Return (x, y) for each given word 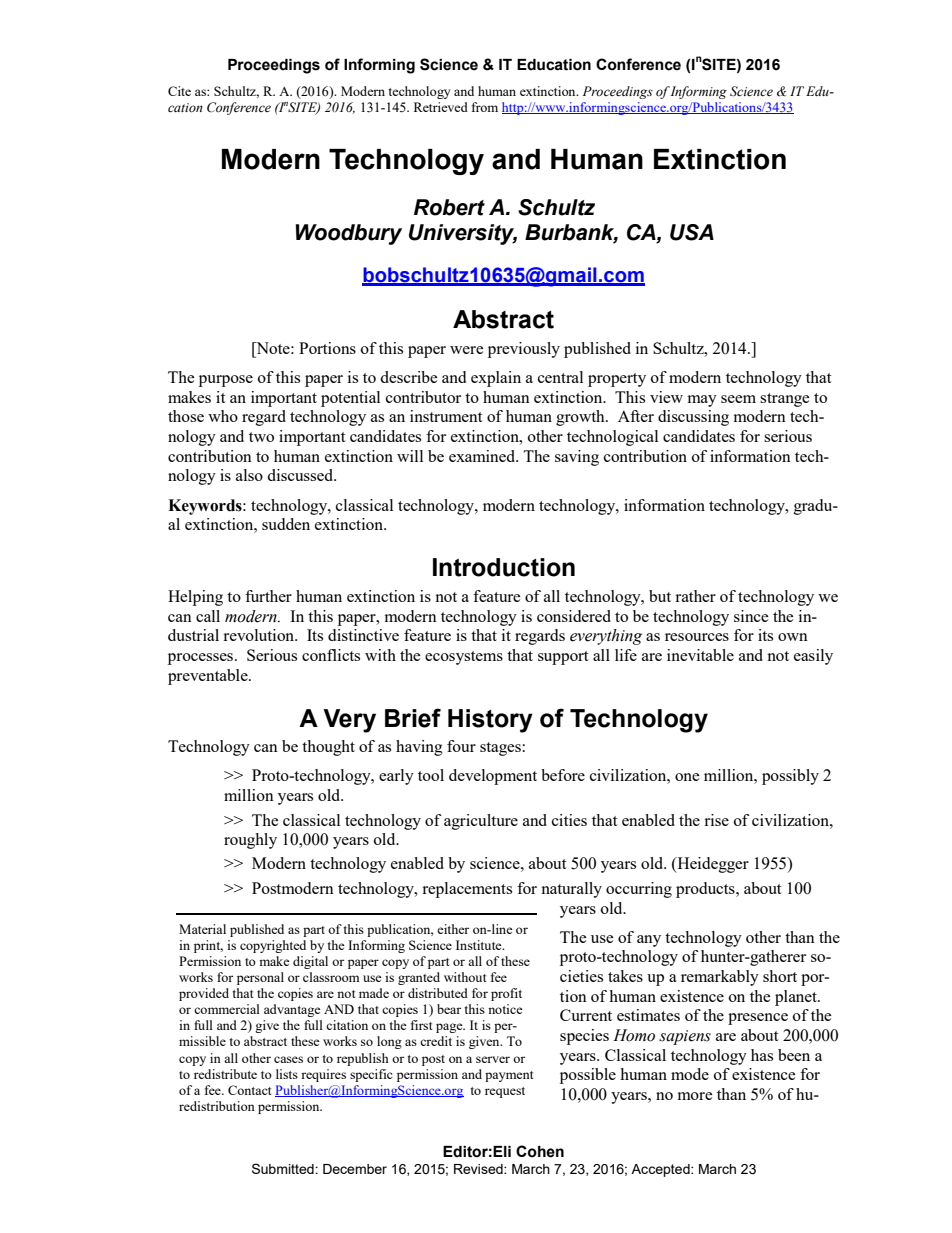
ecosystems (464, 658)
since (751, 616)
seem (738, 399)
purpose (226, 381)
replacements (467, 890)
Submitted (284, 1168)
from (485, 107)
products (706, 890)
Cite (179, 91)
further (268, 596)
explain (496, 379)
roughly (250, 841)
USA (692, 232)
